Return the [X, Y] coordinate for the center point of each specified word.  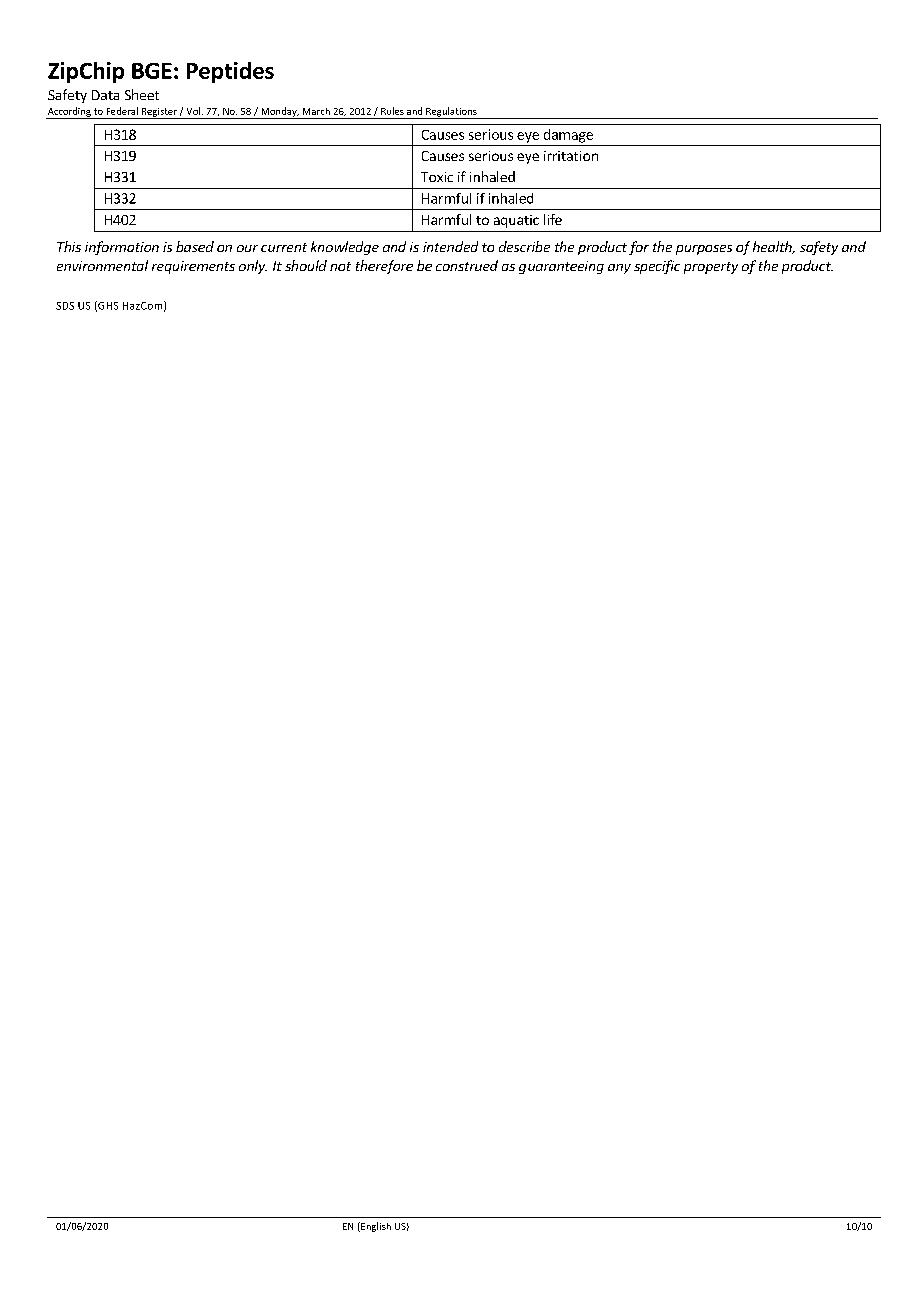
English [375, 1227]
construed [467, 265]
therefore [384, 267]
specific [657, 267]
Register [159, 113]
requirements [193, 267]
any [619, 269]
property [711, 268]
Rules [392, 111]
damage [568, 136]
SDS [65, 306]
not [340, 266]
